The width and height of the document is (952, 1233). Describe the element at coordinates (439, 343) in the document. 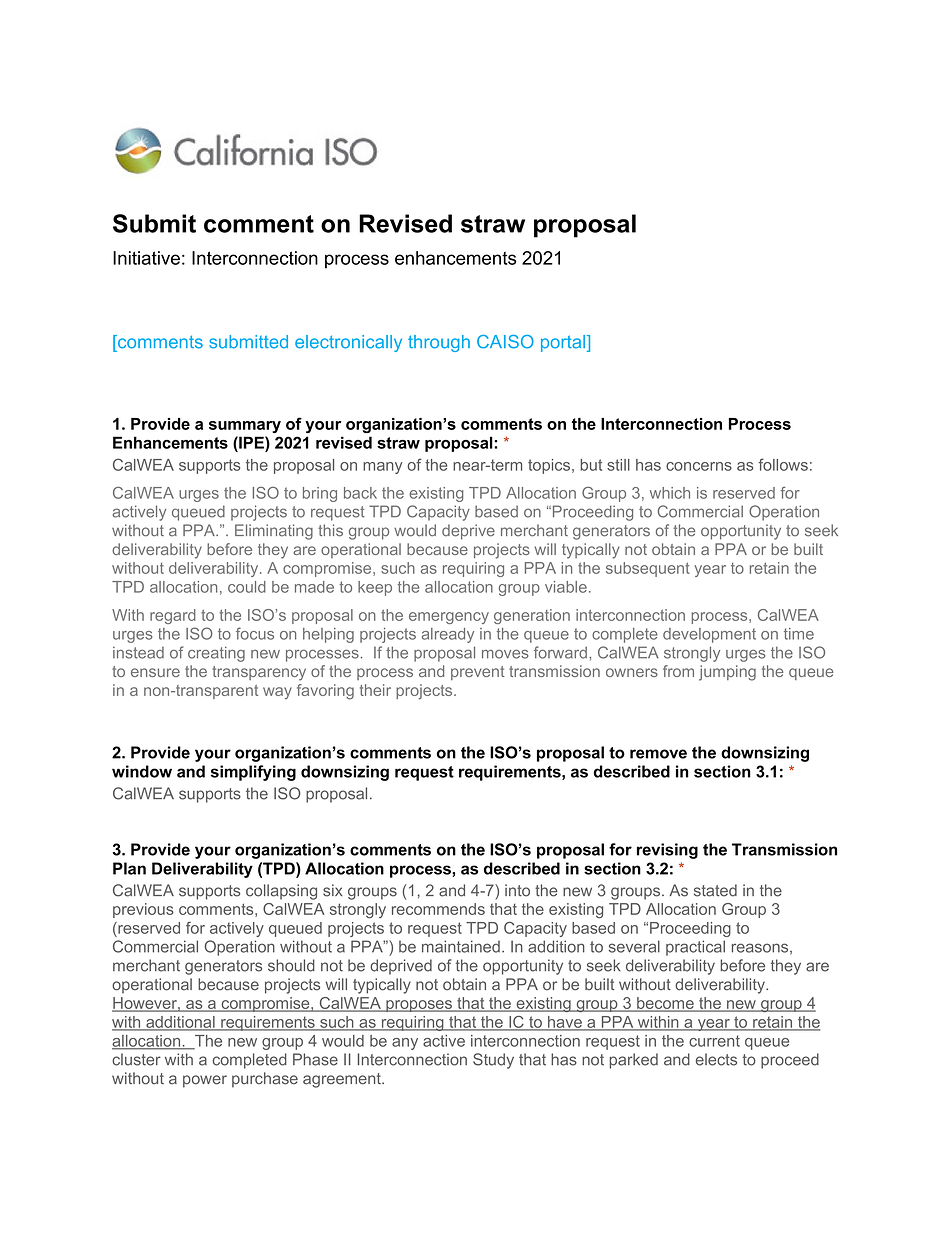

I see `through` at that location.
